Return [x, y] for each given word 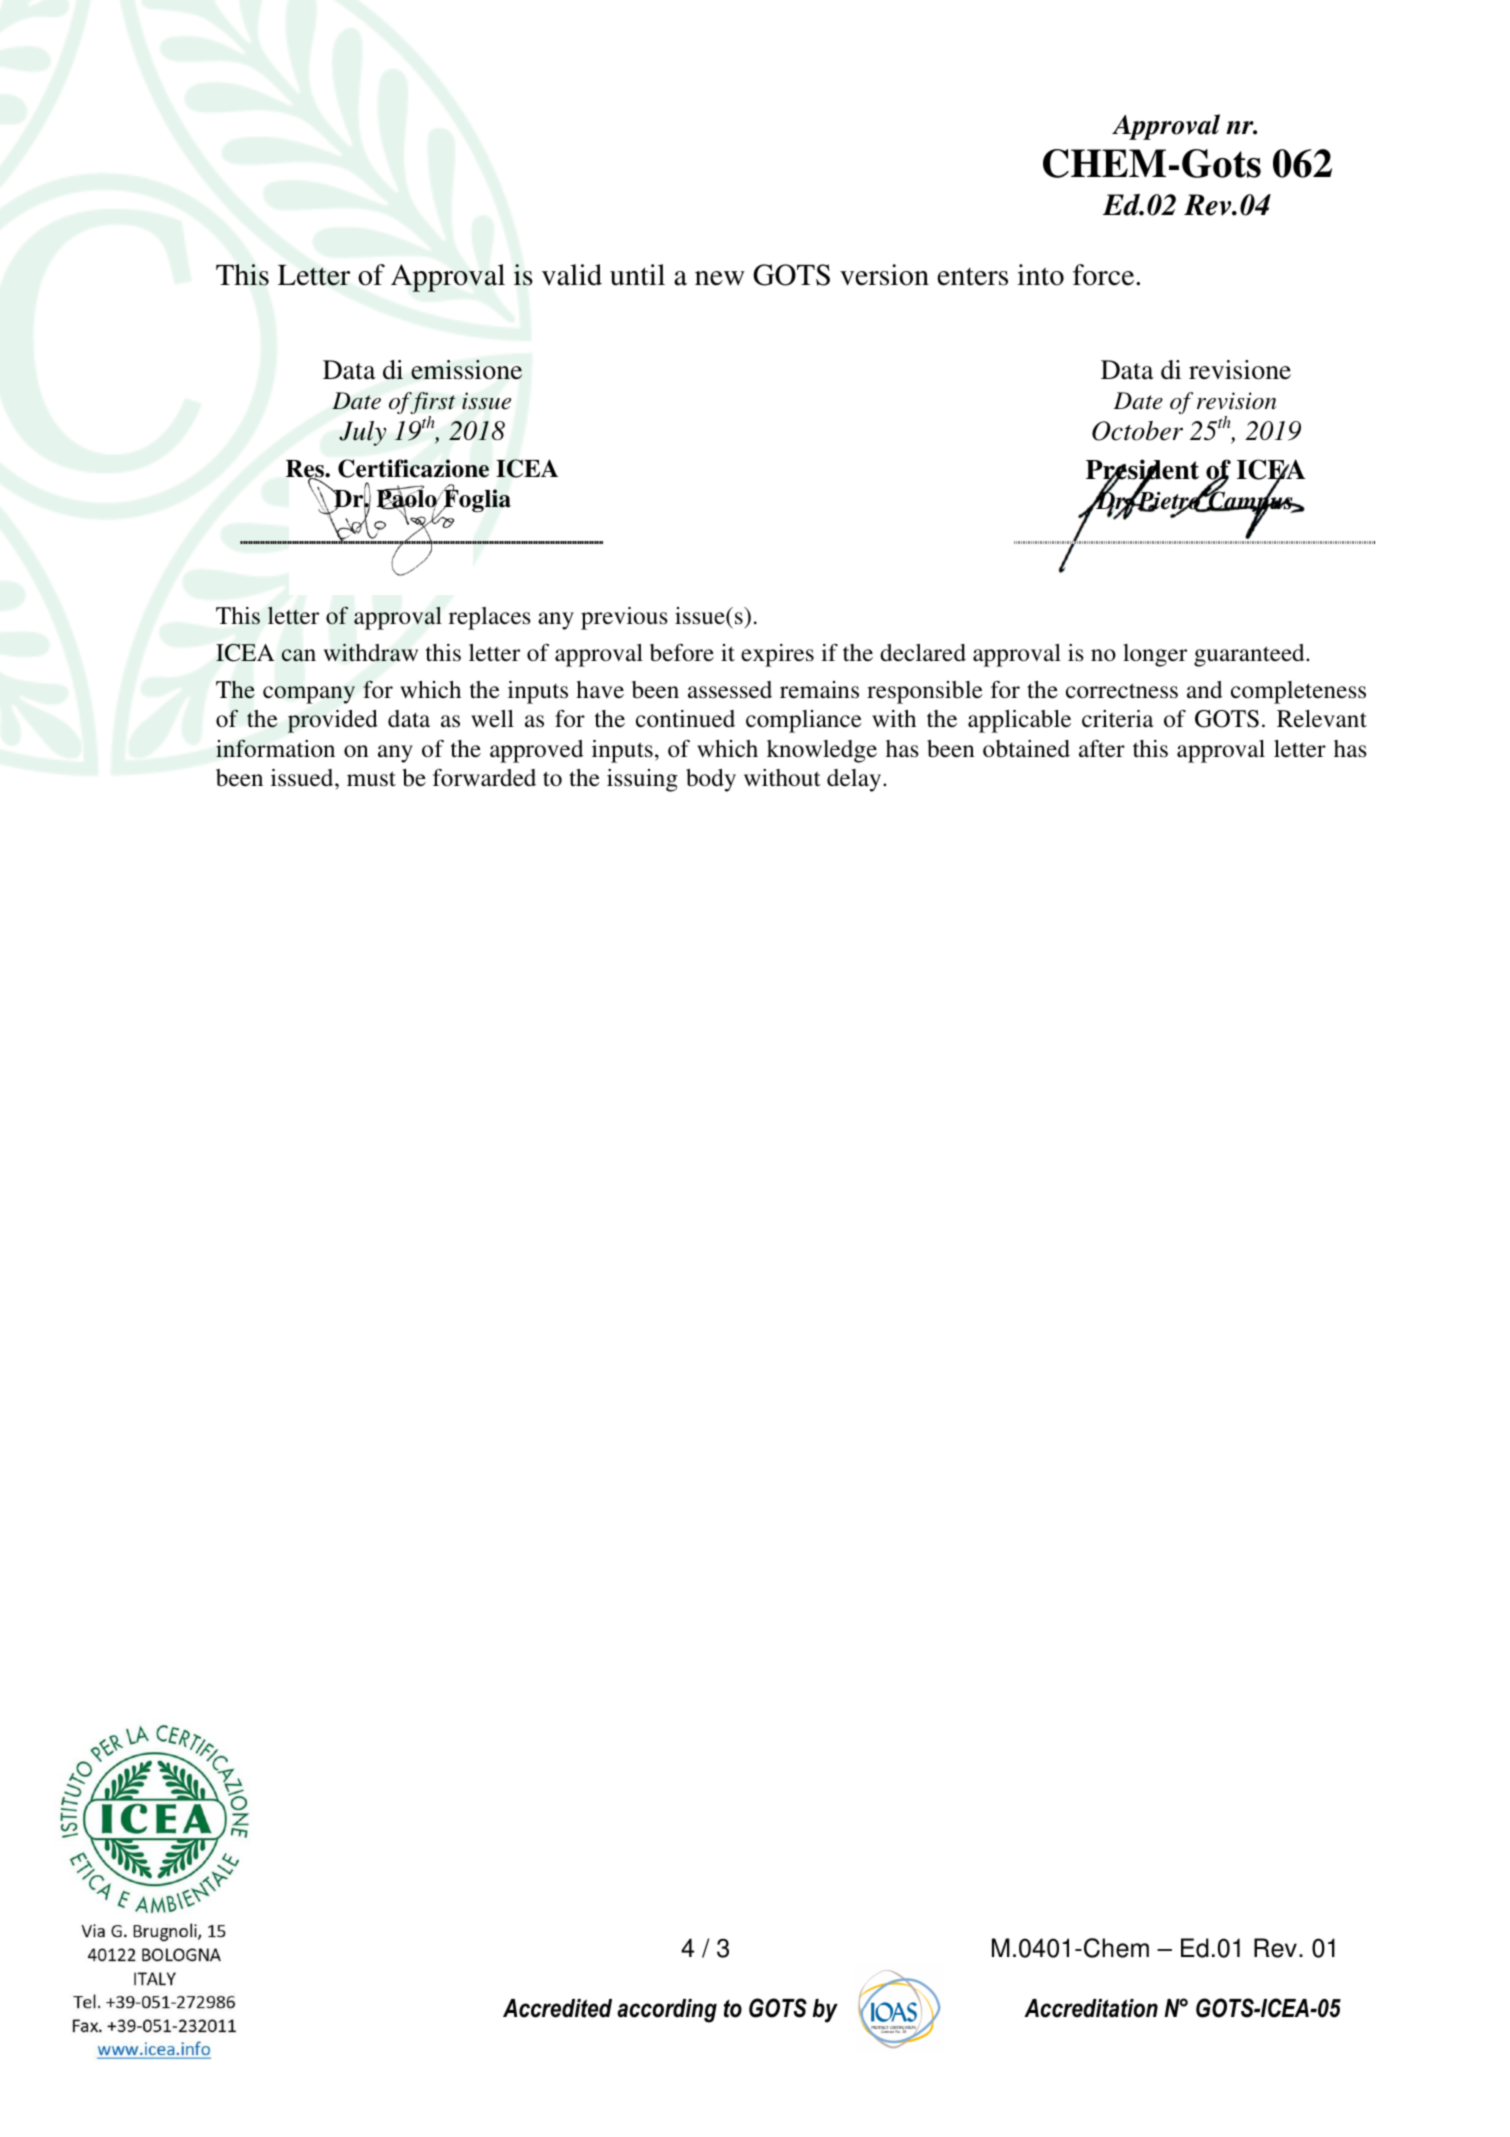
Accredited [557, 2008]
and [1204, 690]
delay [855, 780]
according [667, 2011]
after [1102, 748]
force [1105, 275]
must [371, 779]
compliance [804, 721]
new [720, 278]
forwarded [484, 777]
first [432, 404]
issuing [642, 780]
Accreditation [1091, 2008]
